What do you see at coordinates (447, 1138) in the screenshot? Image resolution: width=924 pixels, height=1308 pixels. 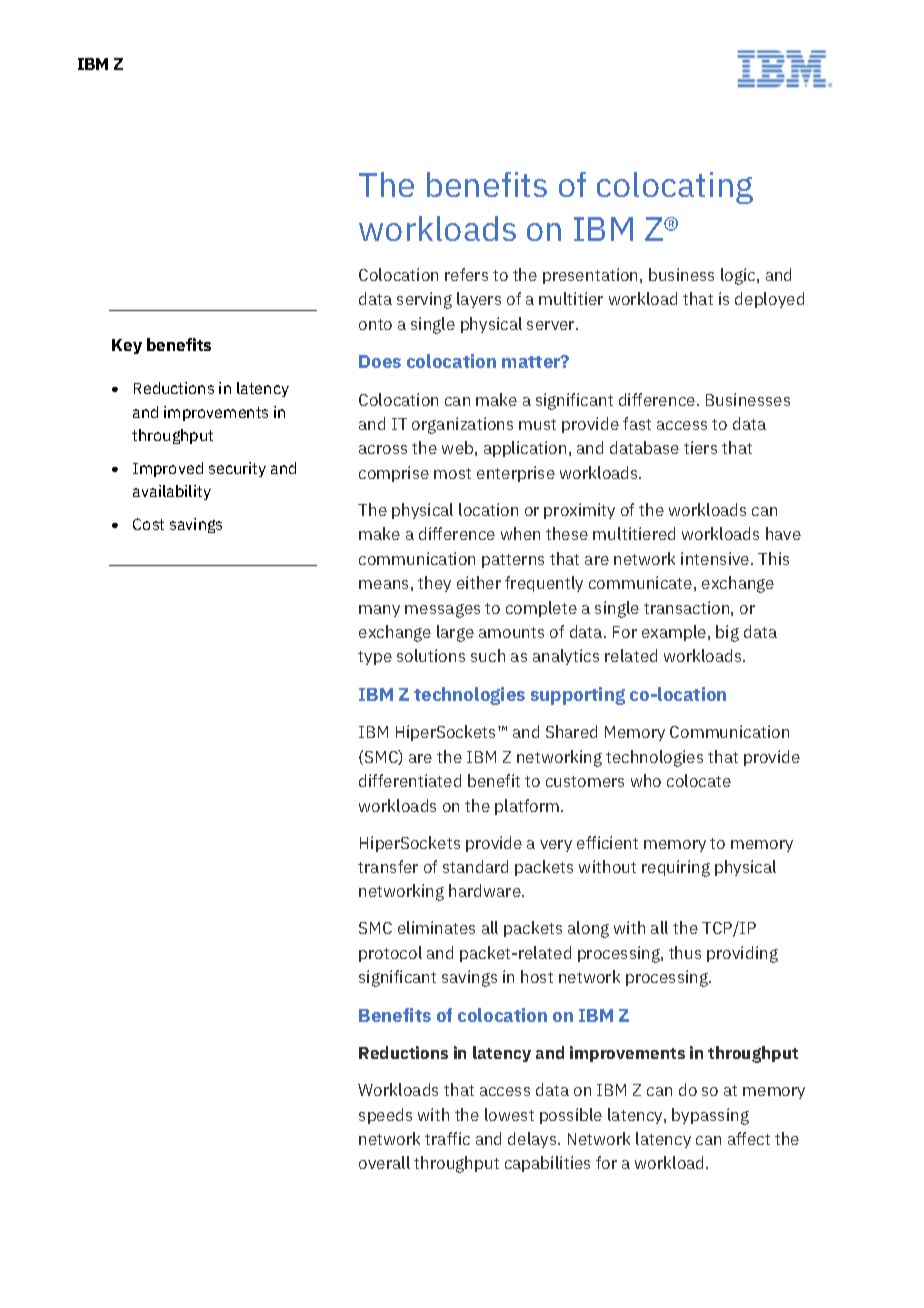 I see `traffic` at bounding box center [447, 1138].
